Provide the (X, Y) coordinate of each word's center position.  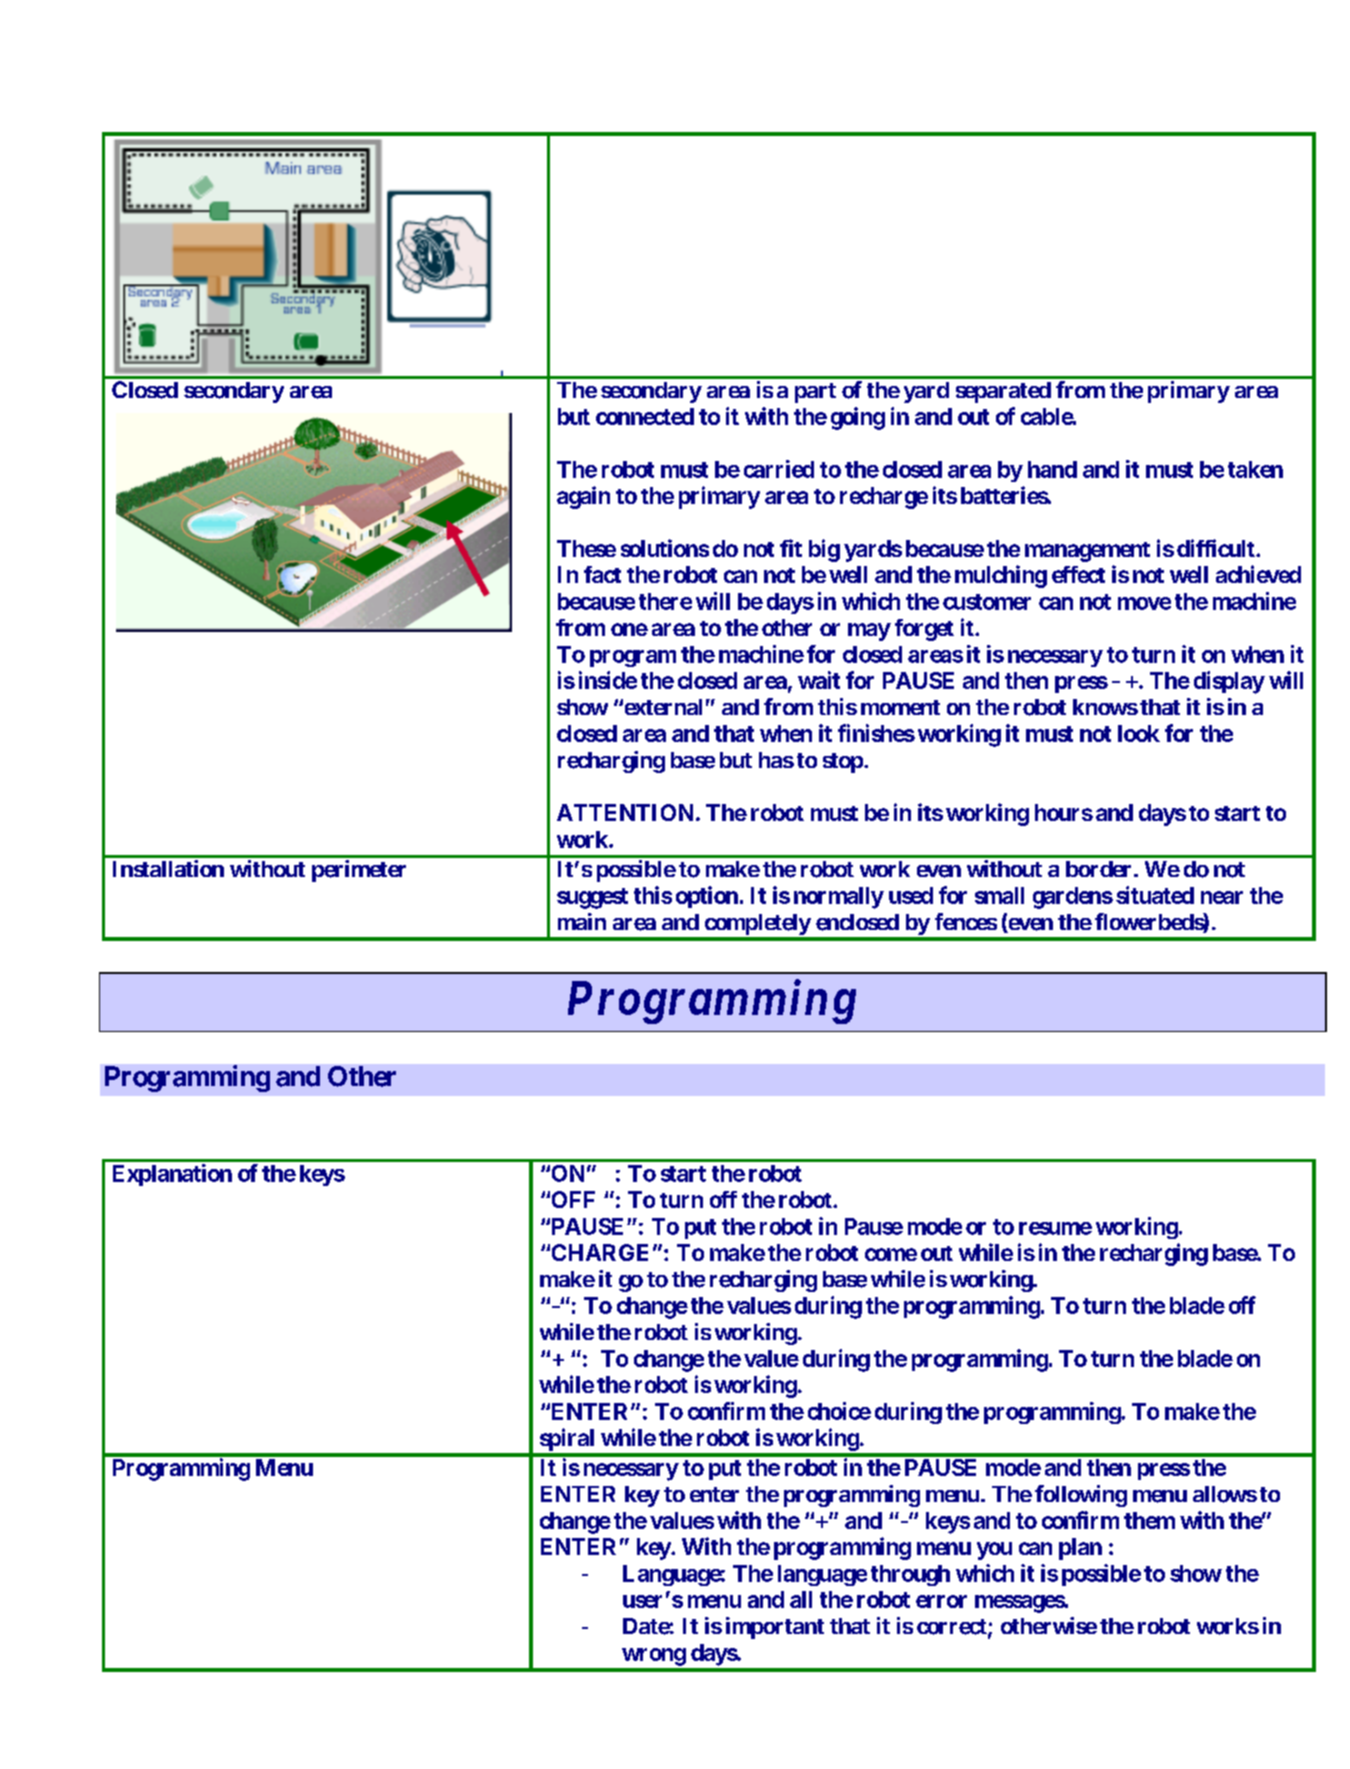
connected (645, 416)
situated (1155, 895)
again (583, 497)
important (775, 1628)
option (707, 897)
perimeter (359, 871)
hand (1052, 469)
